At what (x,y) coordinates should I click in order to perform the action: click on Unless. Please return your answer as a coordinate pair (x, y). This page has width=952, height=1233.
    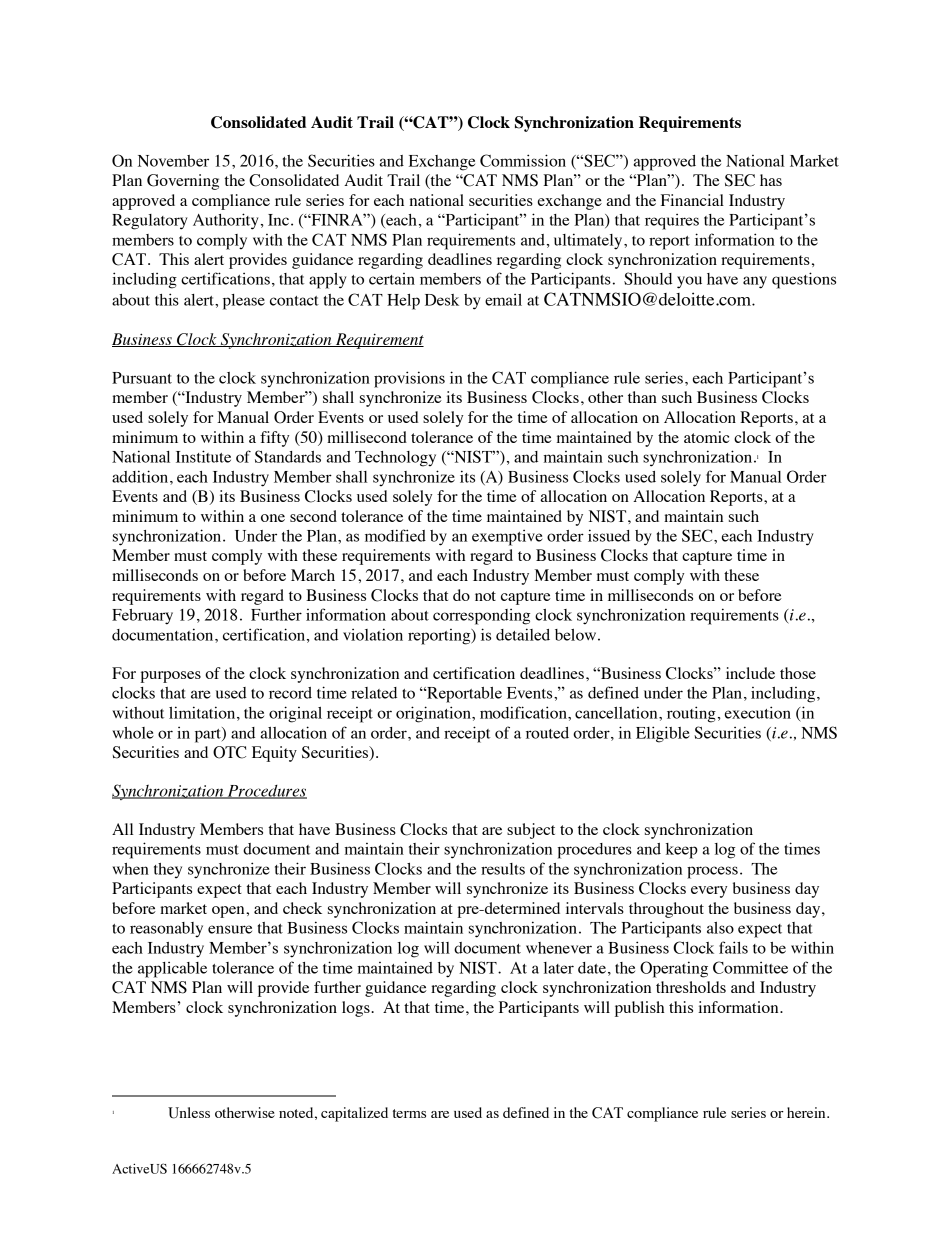
    Looking at the image, I should click on (189, 1113).
